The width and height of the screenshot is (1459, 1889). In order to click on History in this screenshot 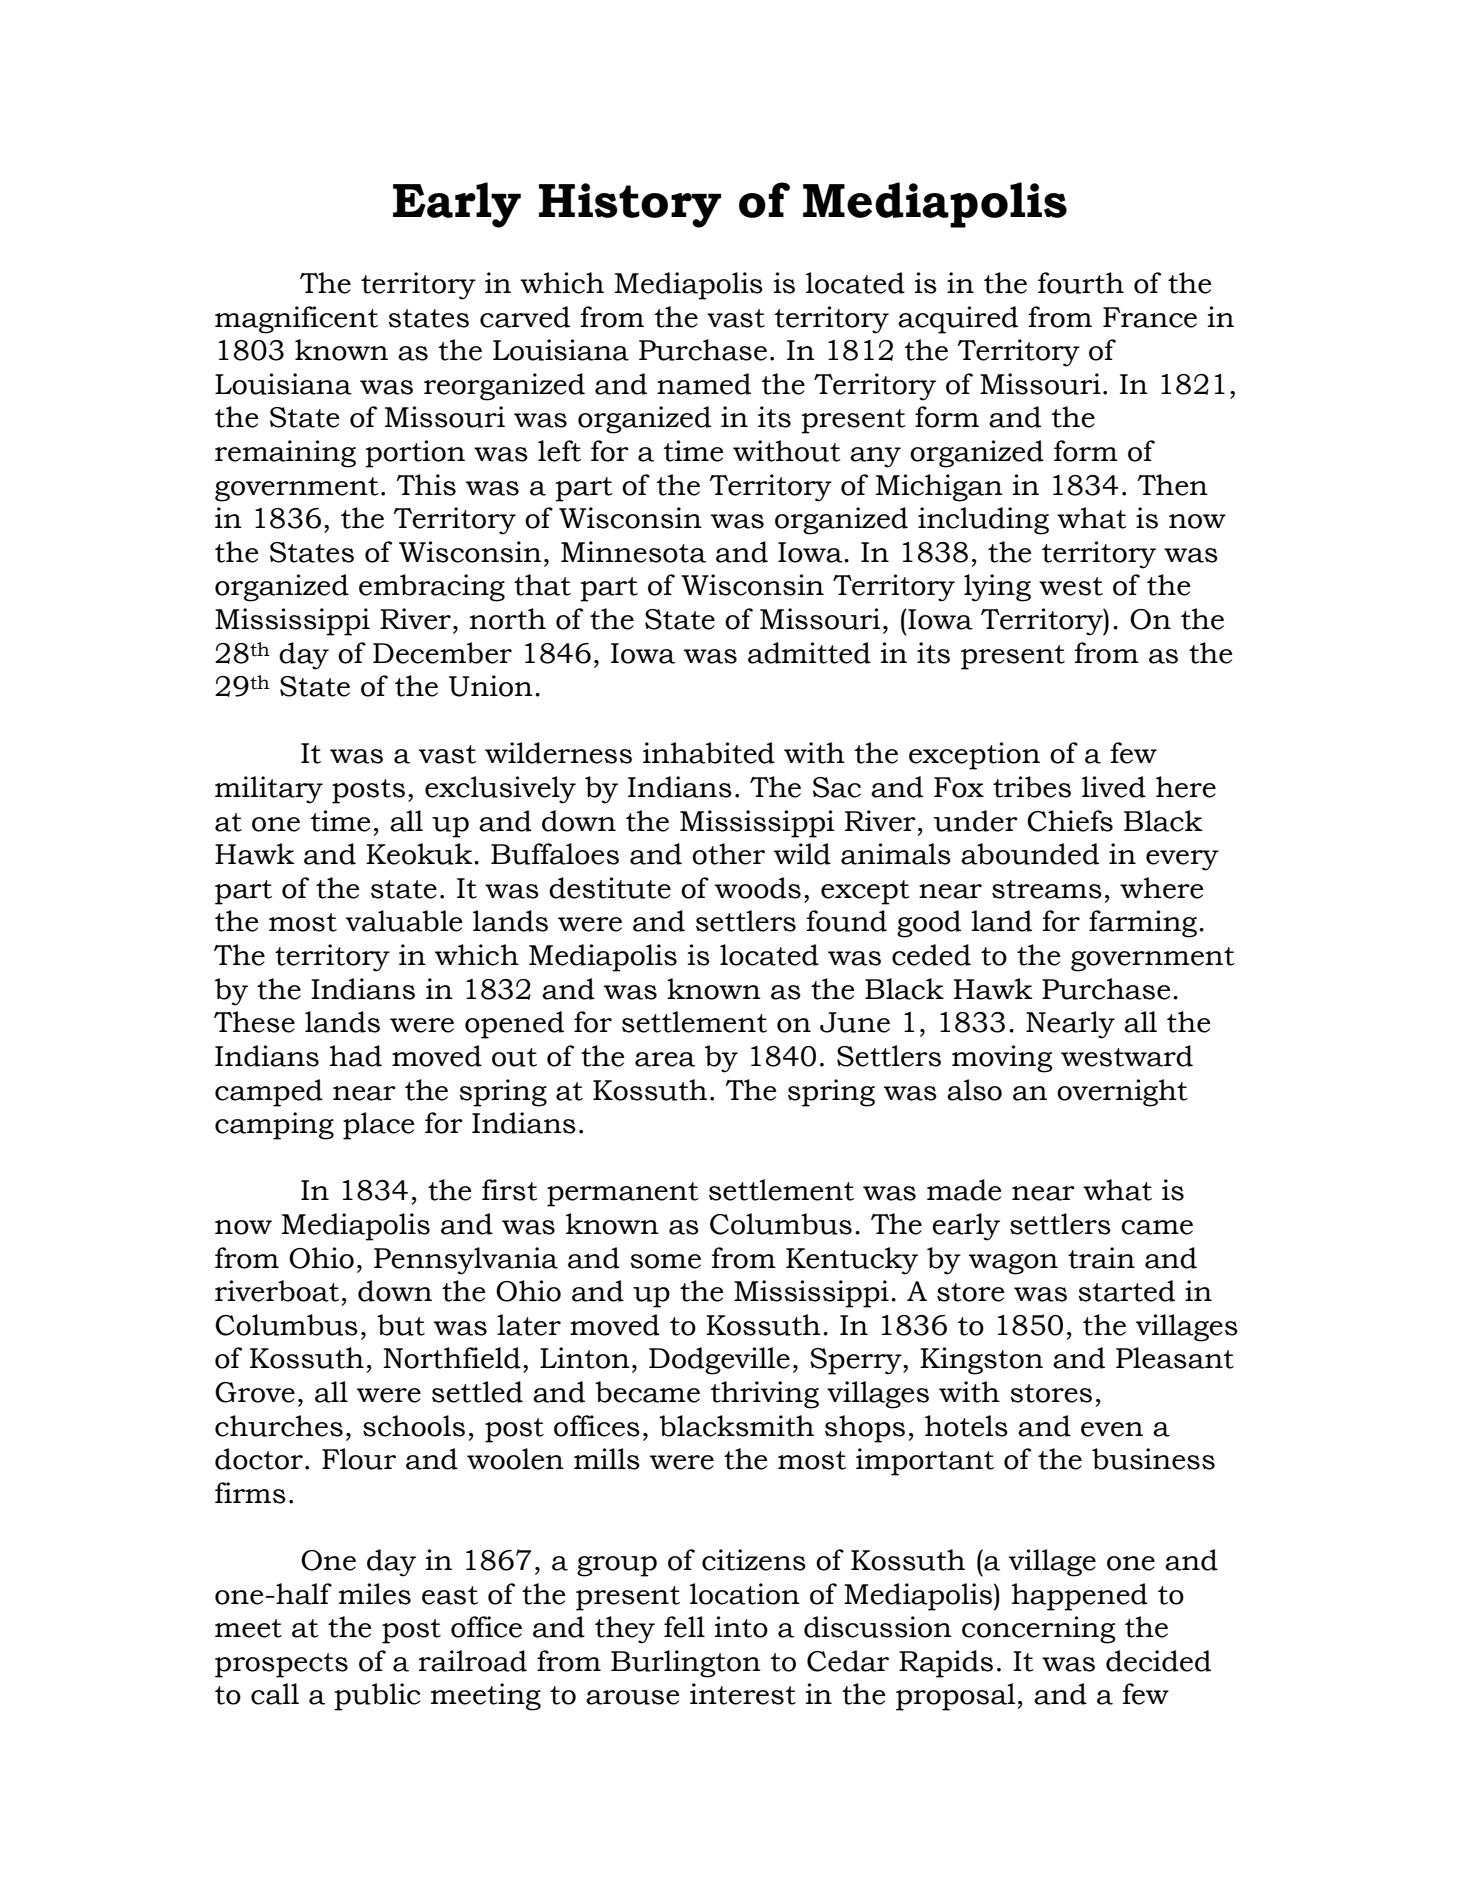, I will do `click(630, 205)`.
